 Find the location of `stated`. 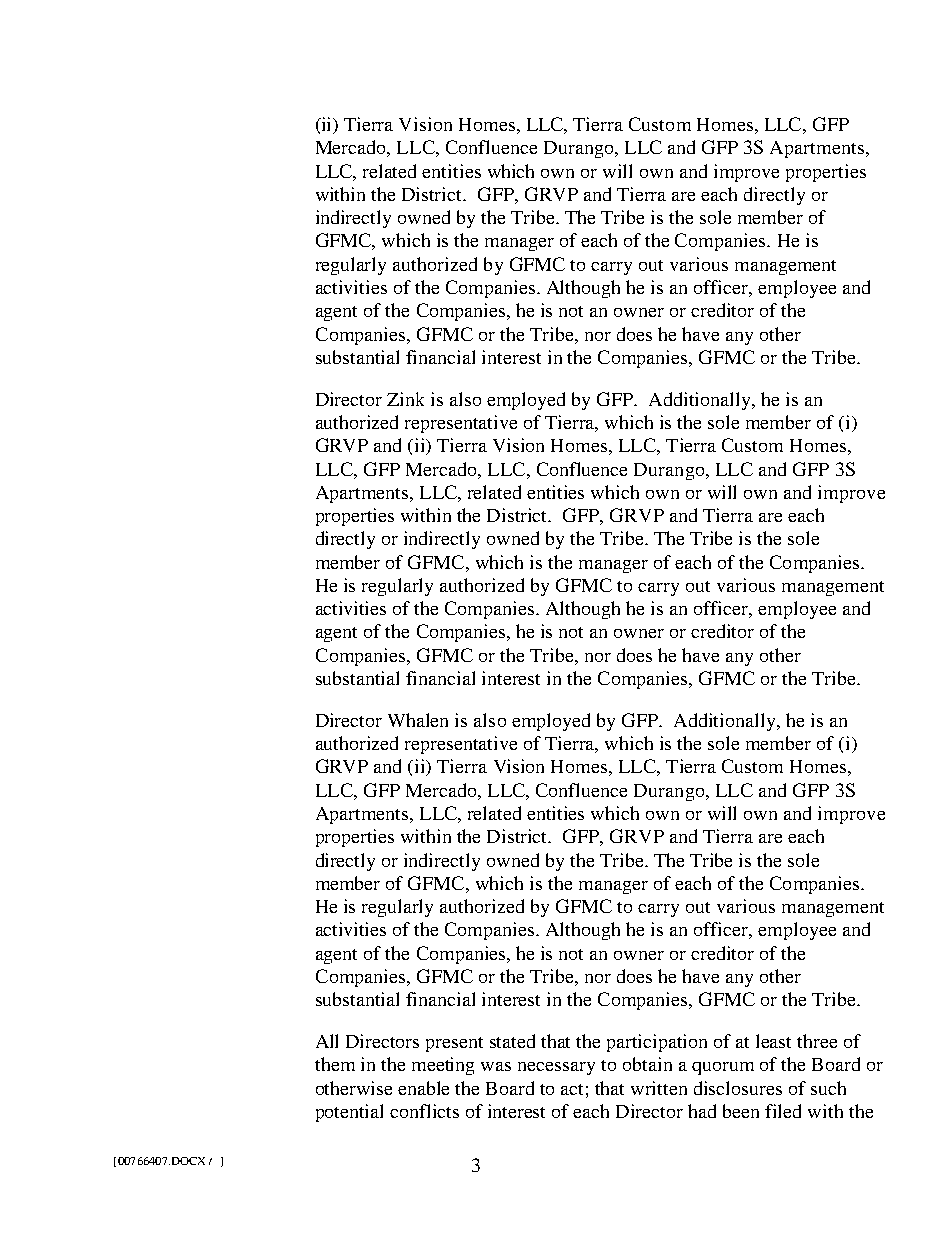

stated is located at coordinates (512, 1041).
